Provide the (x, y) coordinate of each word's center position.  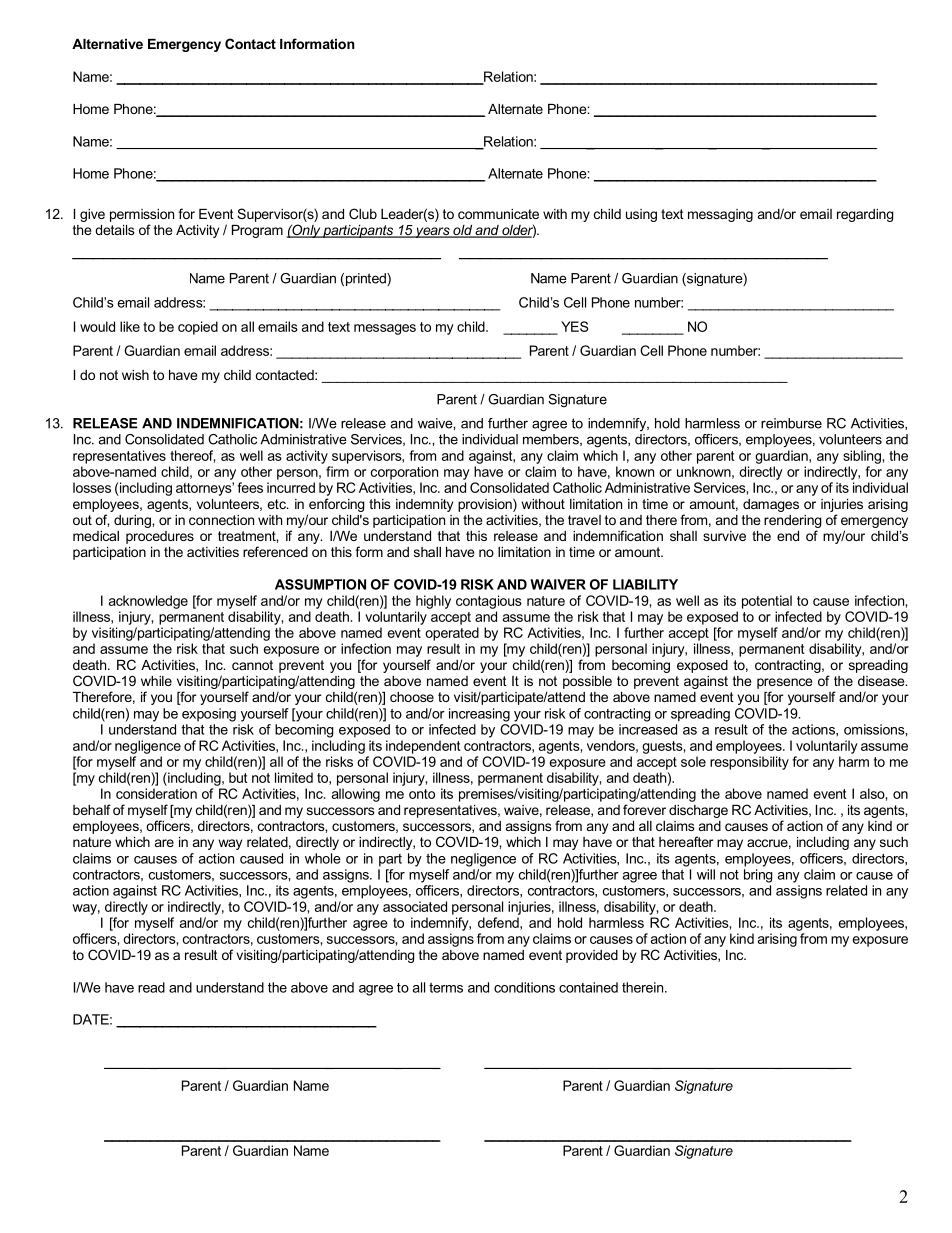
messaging (720, 215)
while (156, 681)
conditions (524, 987)
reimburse (791, 423)
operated (452, 634)
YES (574, 326)
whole (323, 858)
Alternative (107, 44)
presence (784, 683)
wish (135, 375)
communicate (498, 214)
